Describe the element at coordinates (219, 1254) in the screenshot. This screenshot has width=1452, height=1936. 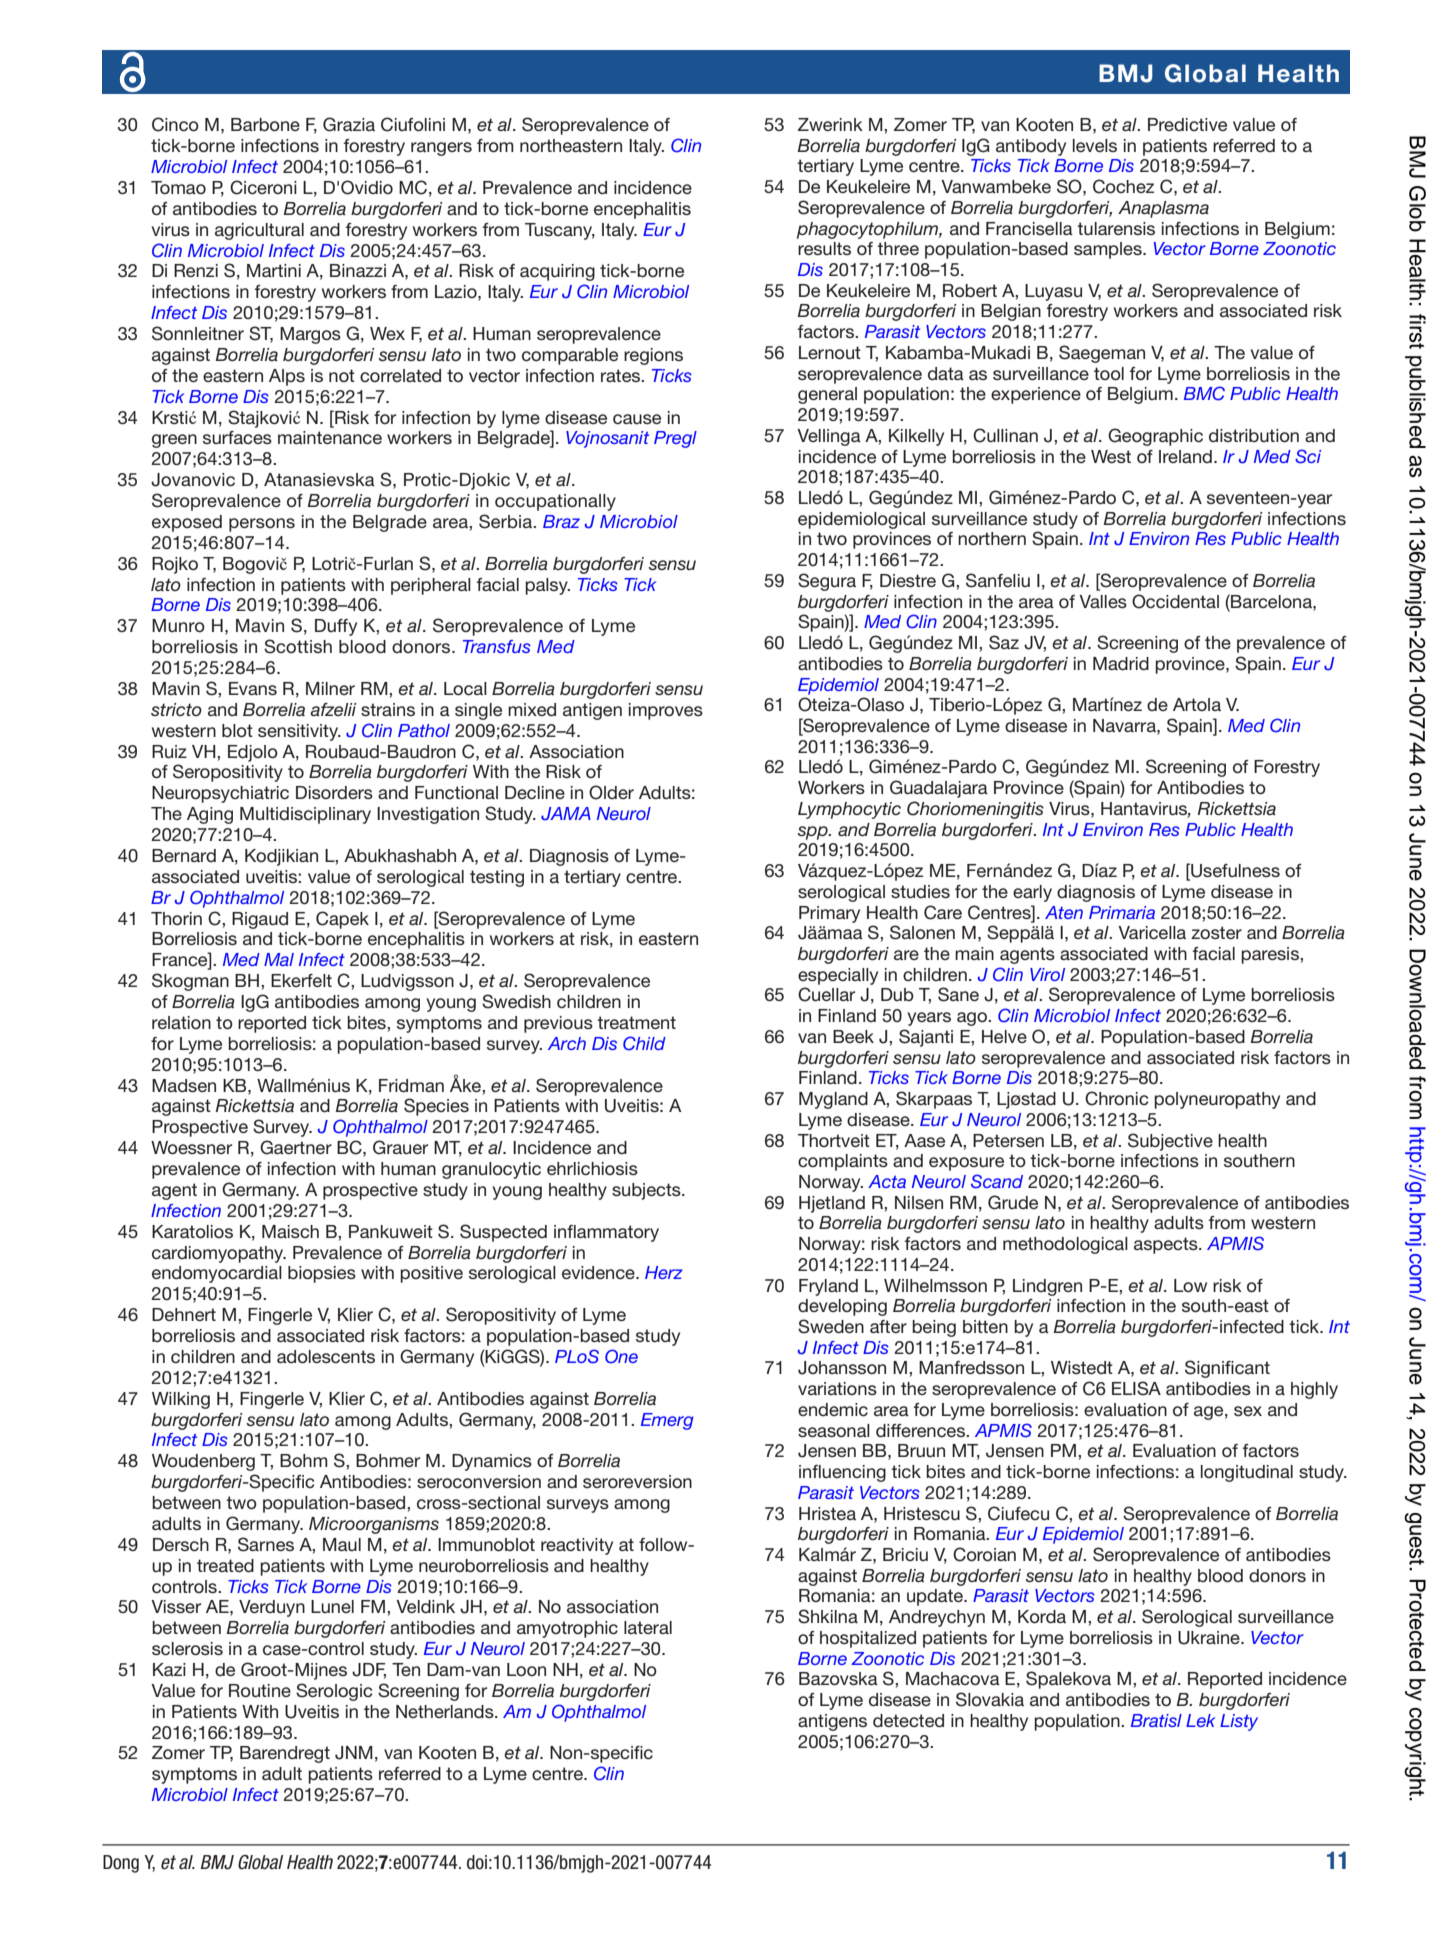
I see `cardiomyopathy` at that location.
